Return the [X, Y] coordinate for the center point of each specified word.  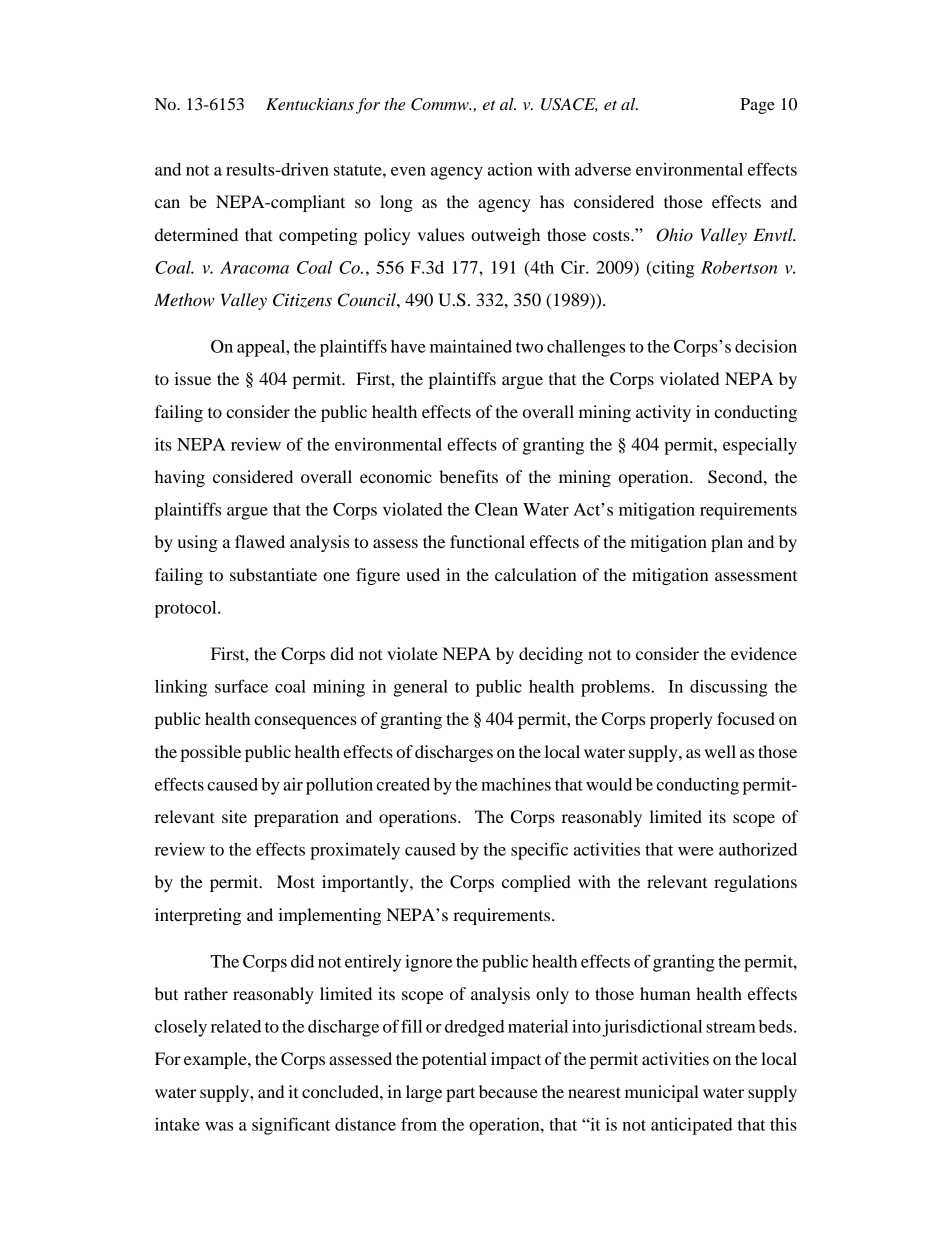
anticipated [692, 1126]
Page [757, 106]
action [510, 169]
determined [196, 234]
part [460, 1094]
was [219, 1126]
